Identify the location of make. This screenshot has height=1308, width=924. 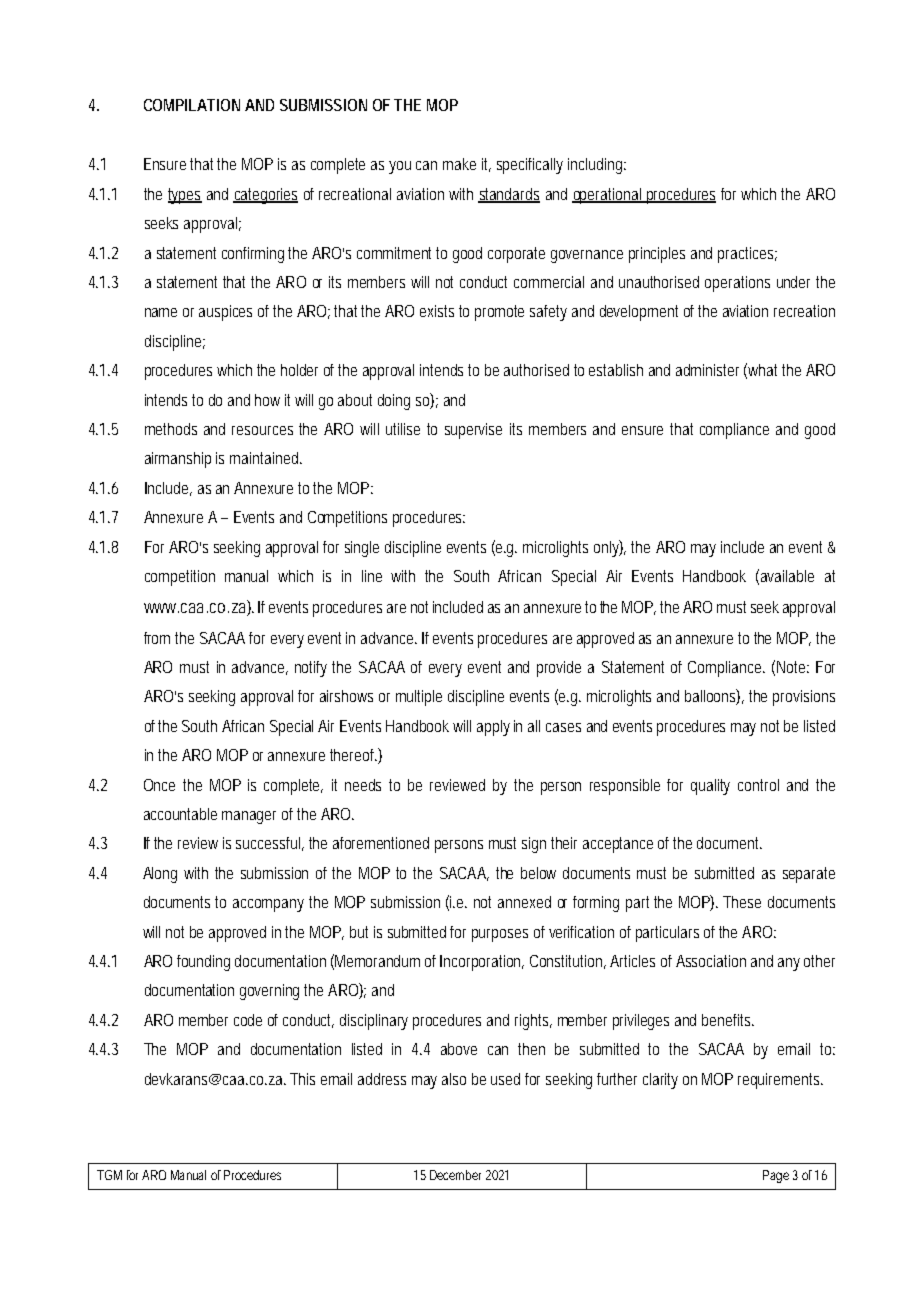
(459, 164).
